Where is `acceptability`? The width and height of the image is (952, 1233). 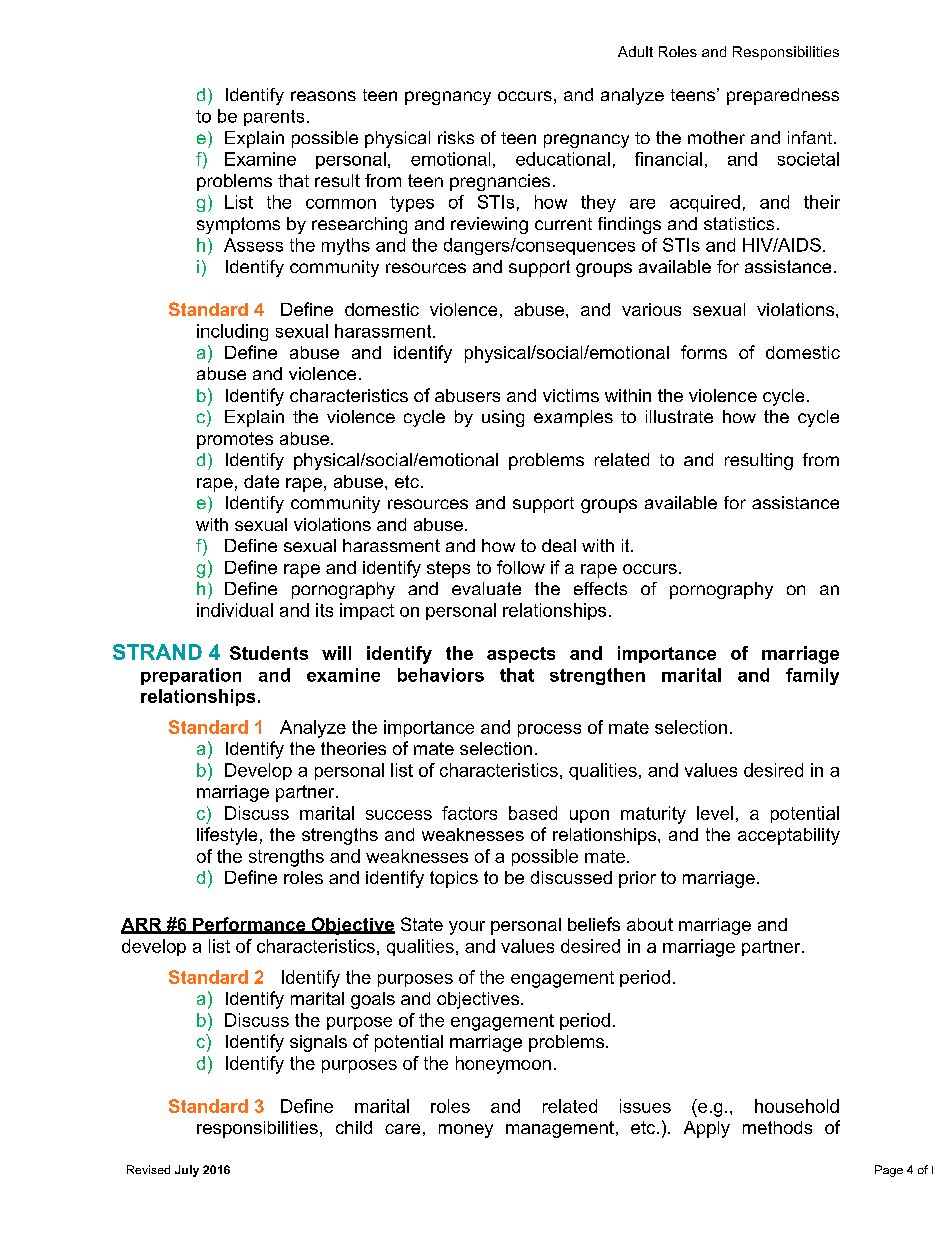 acceptability is located at coordinates (789, 836).
